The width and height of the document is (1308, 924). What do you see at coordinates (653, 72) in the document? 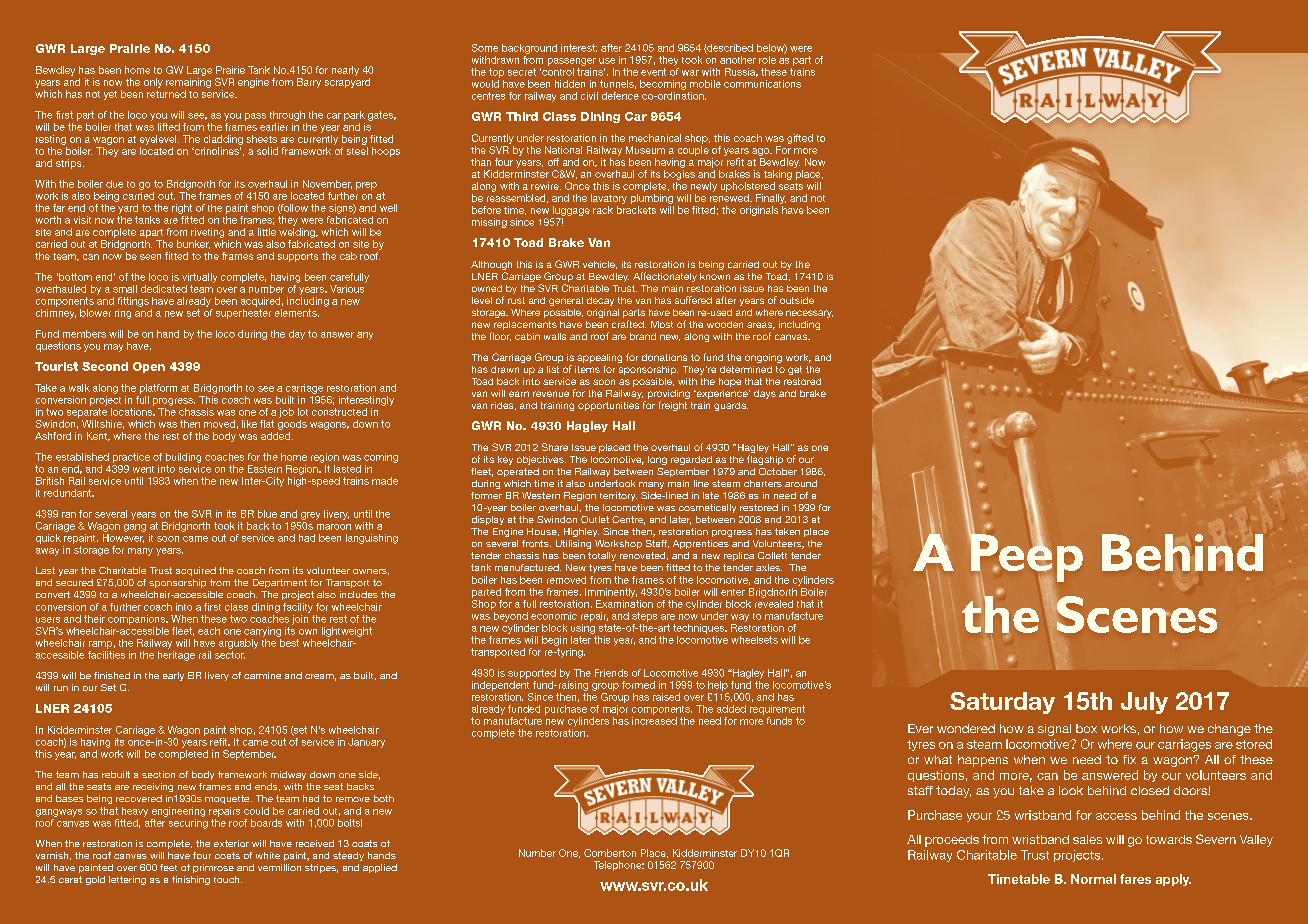
I see `event` at bounding box center [653, 72].
